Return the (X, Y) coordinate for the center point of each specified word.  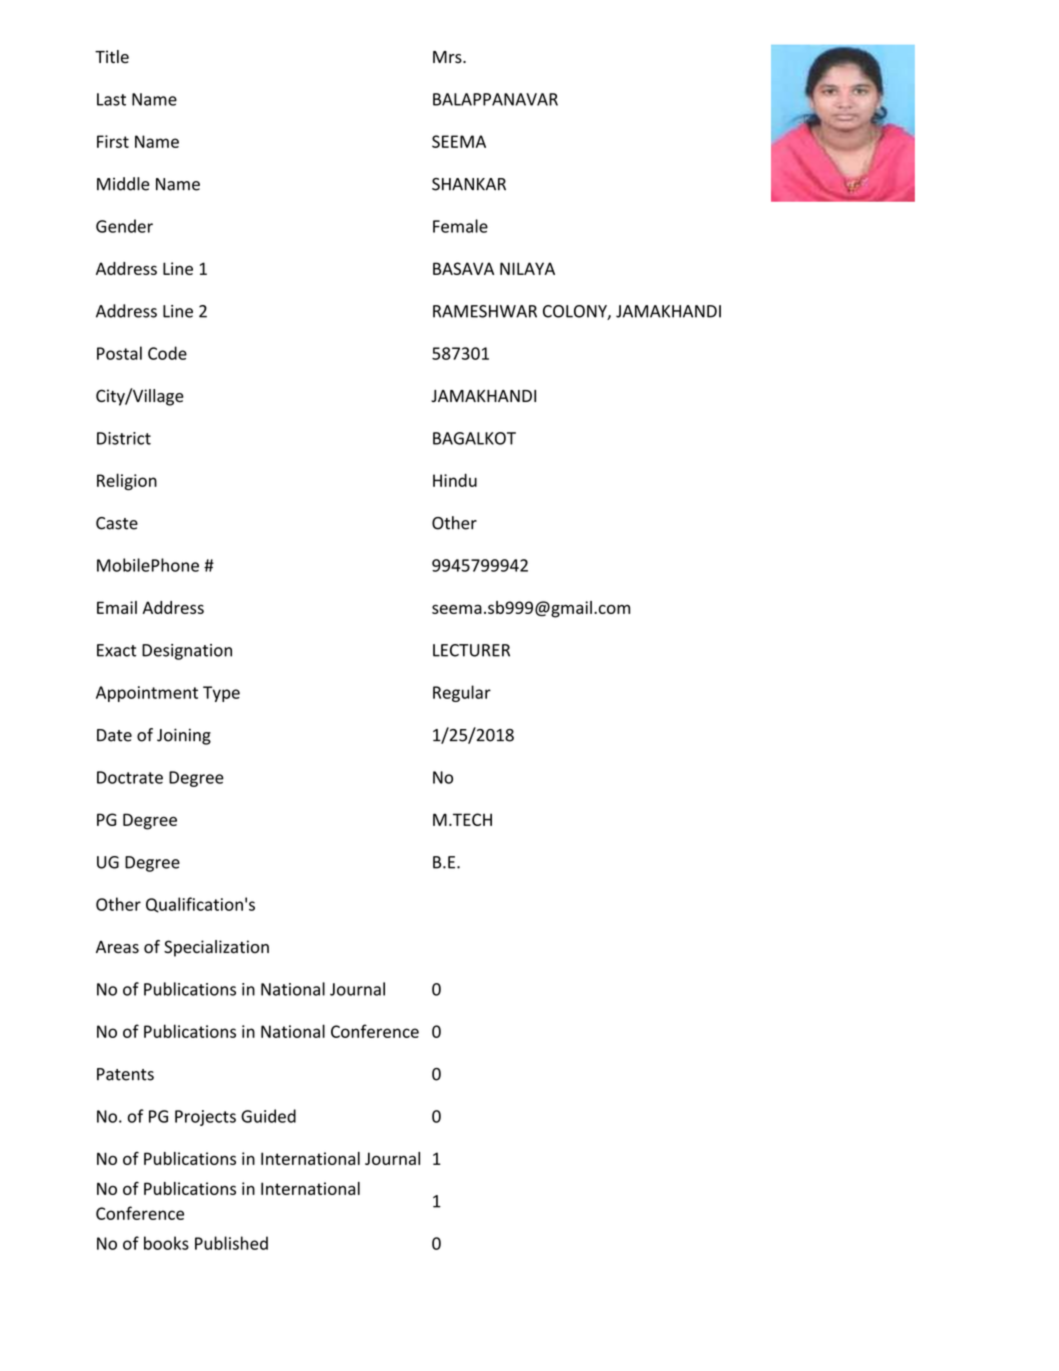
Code (167, 353)
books (166, 1243)
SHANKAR (469, 184)
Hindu (455, 480)
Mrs (448, 57)
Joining (184, 736)
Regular (462, 693)
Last (111, 99)
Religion (127, 482)
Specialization (216, 948)
